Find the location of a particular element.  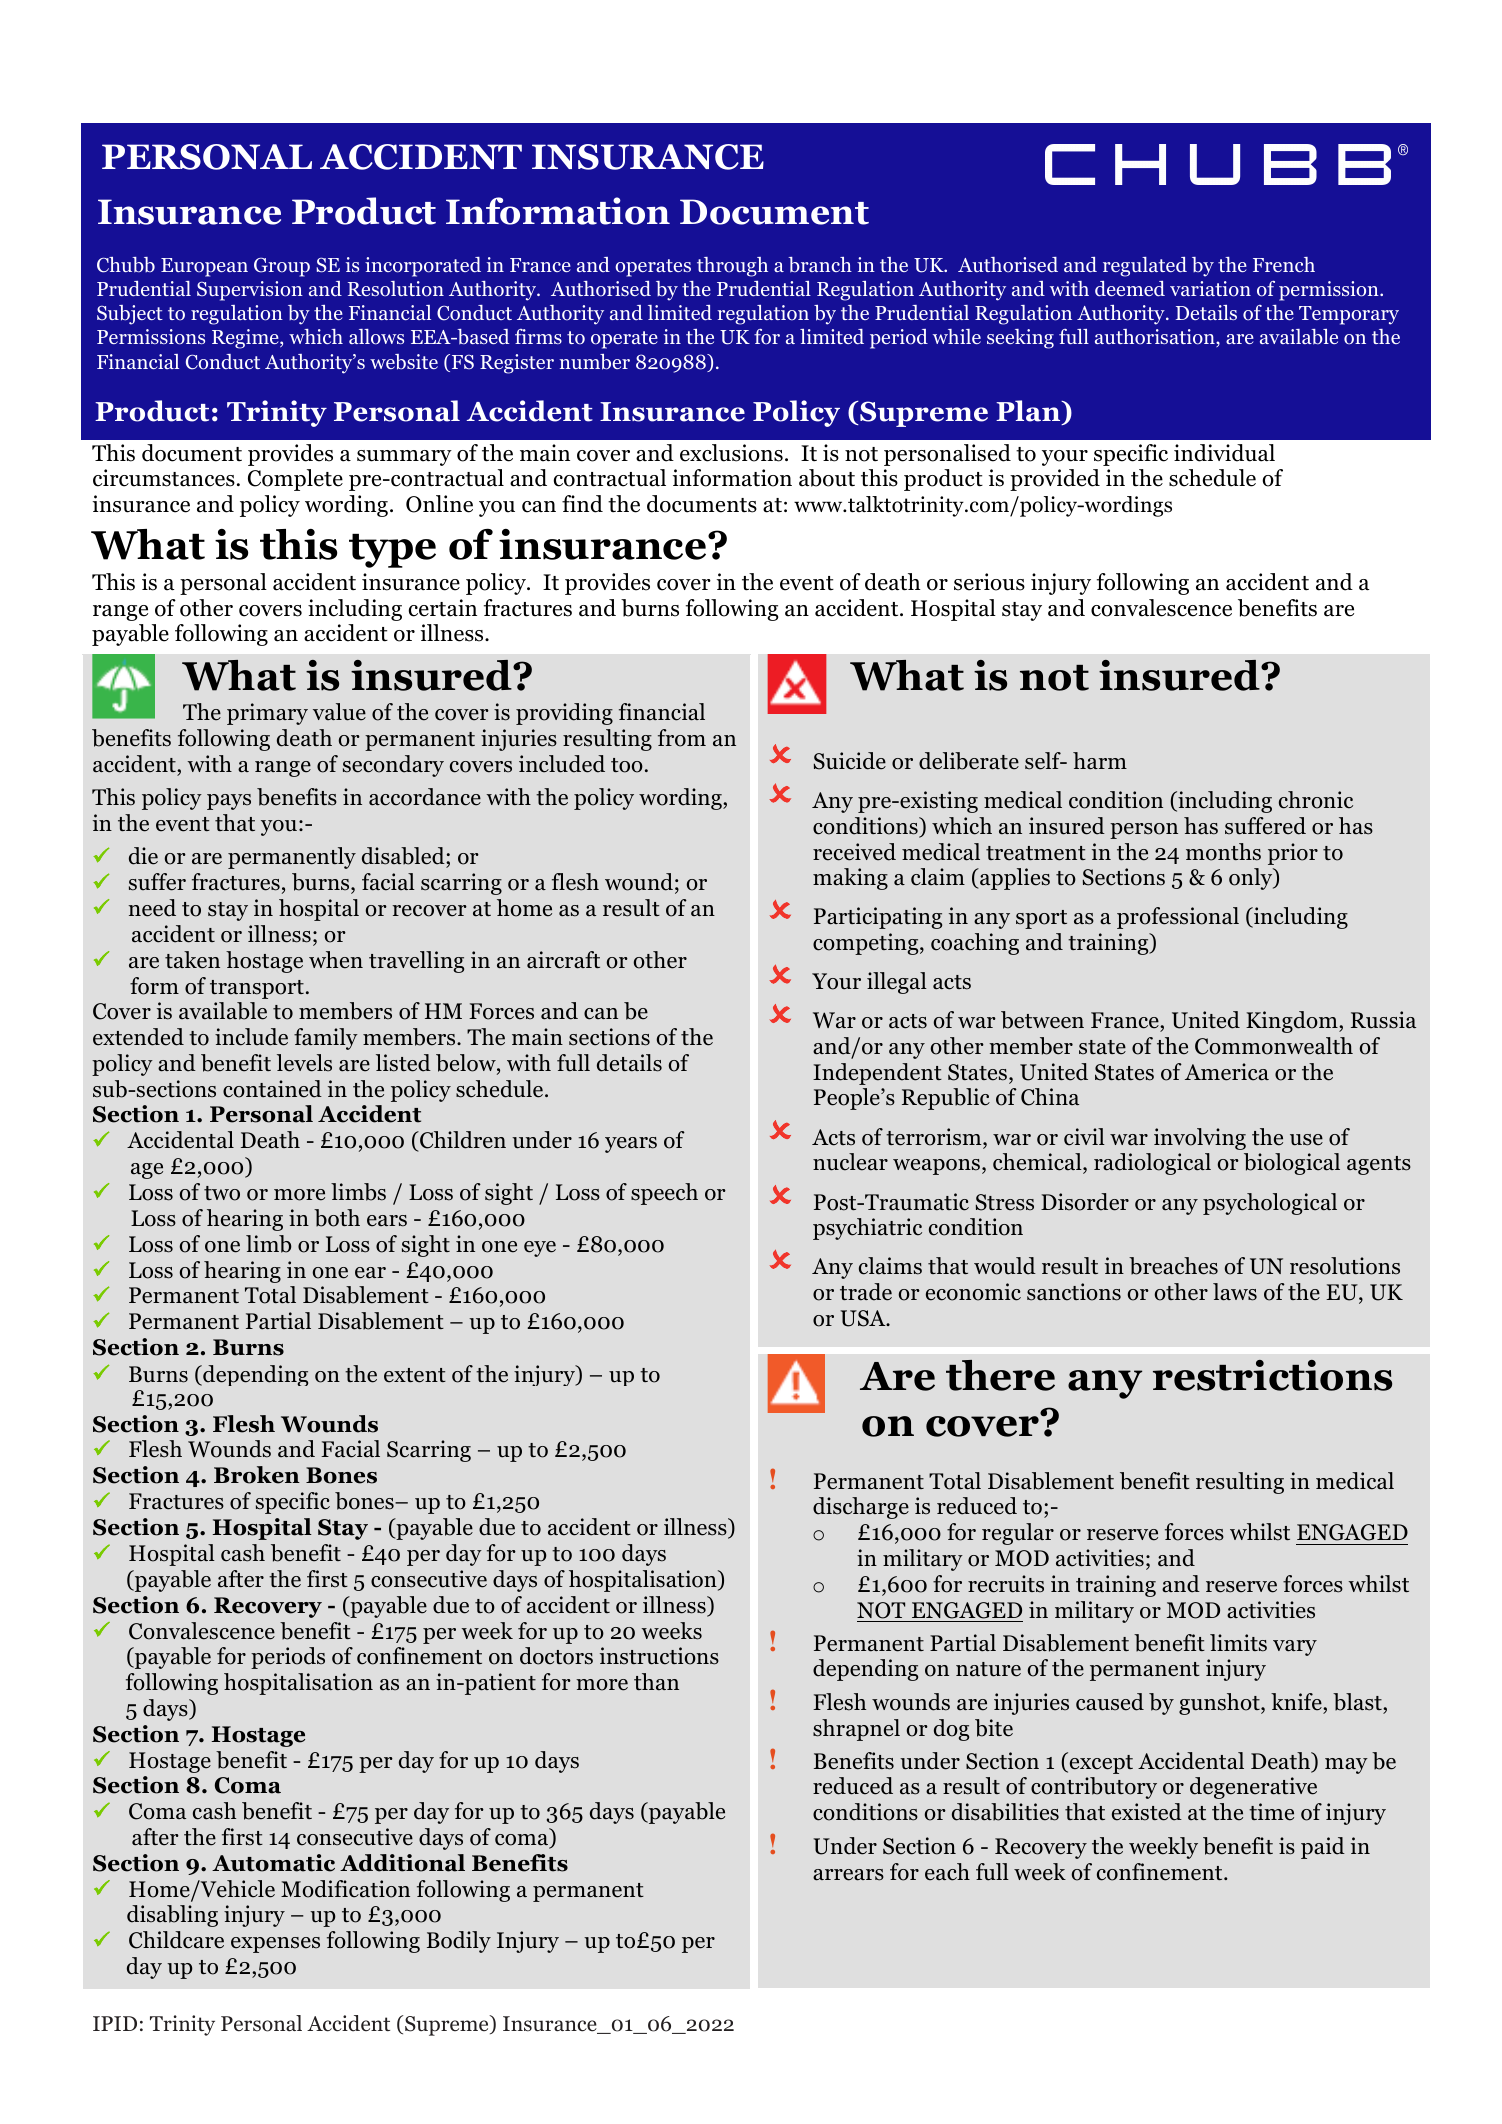

received is located at coordinates (854, 852).
